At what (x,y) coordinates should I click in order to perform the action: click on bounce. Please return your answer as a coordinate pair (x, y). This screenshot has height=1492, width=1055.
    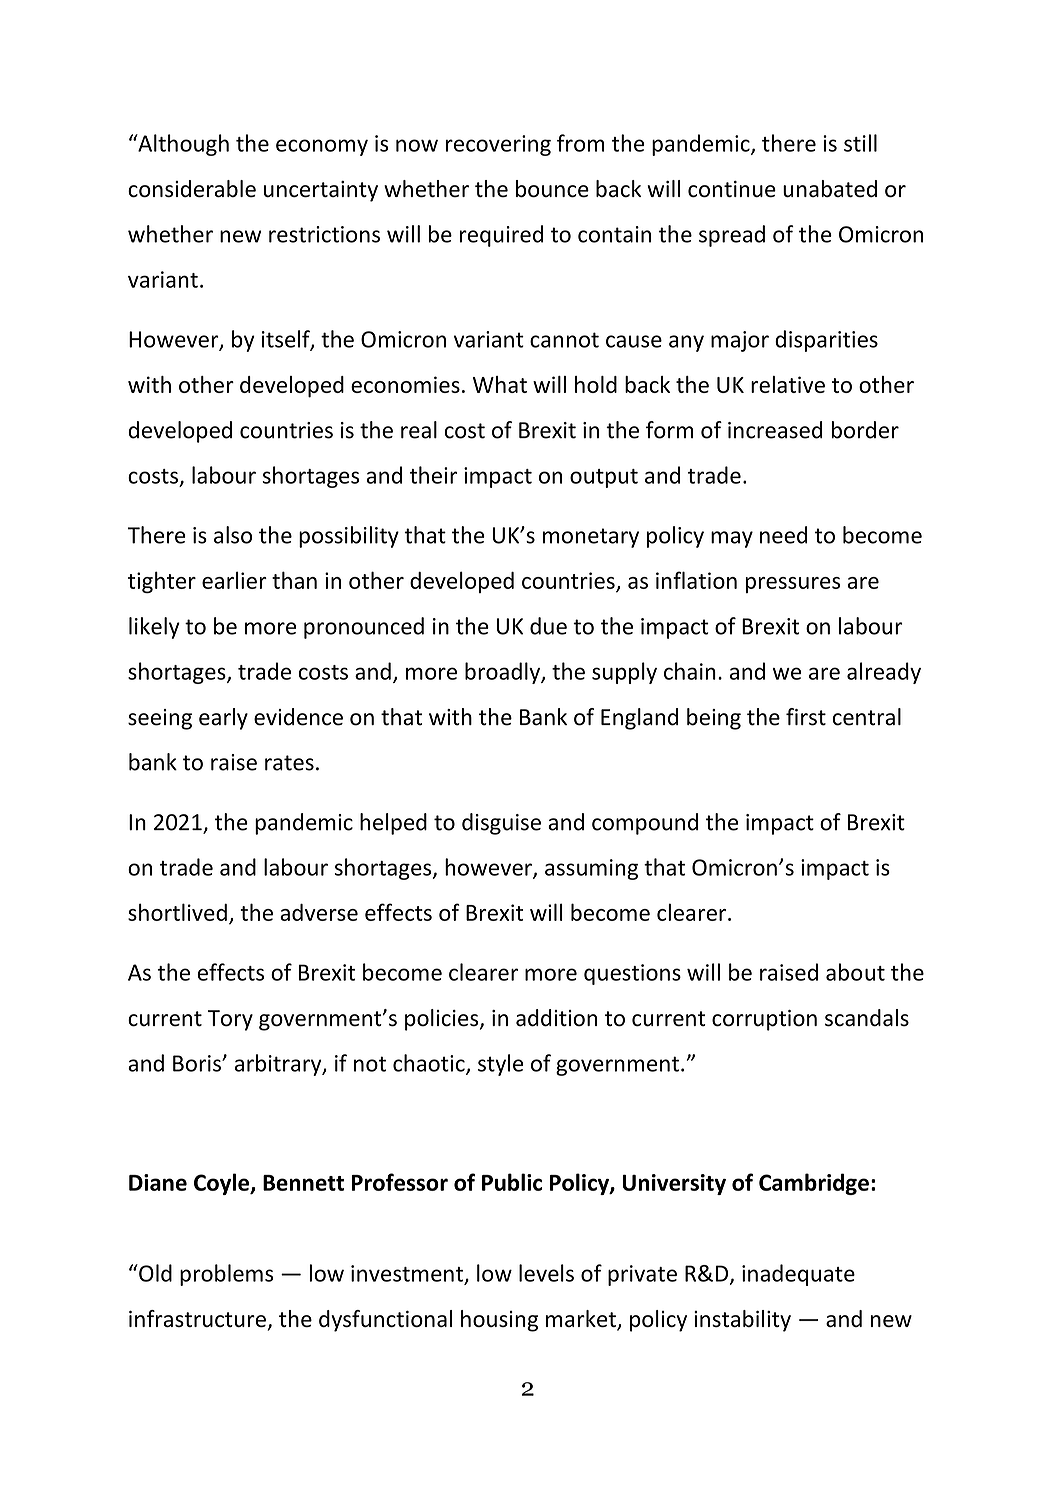
    Looking at the image, I should click on (552, 189).
